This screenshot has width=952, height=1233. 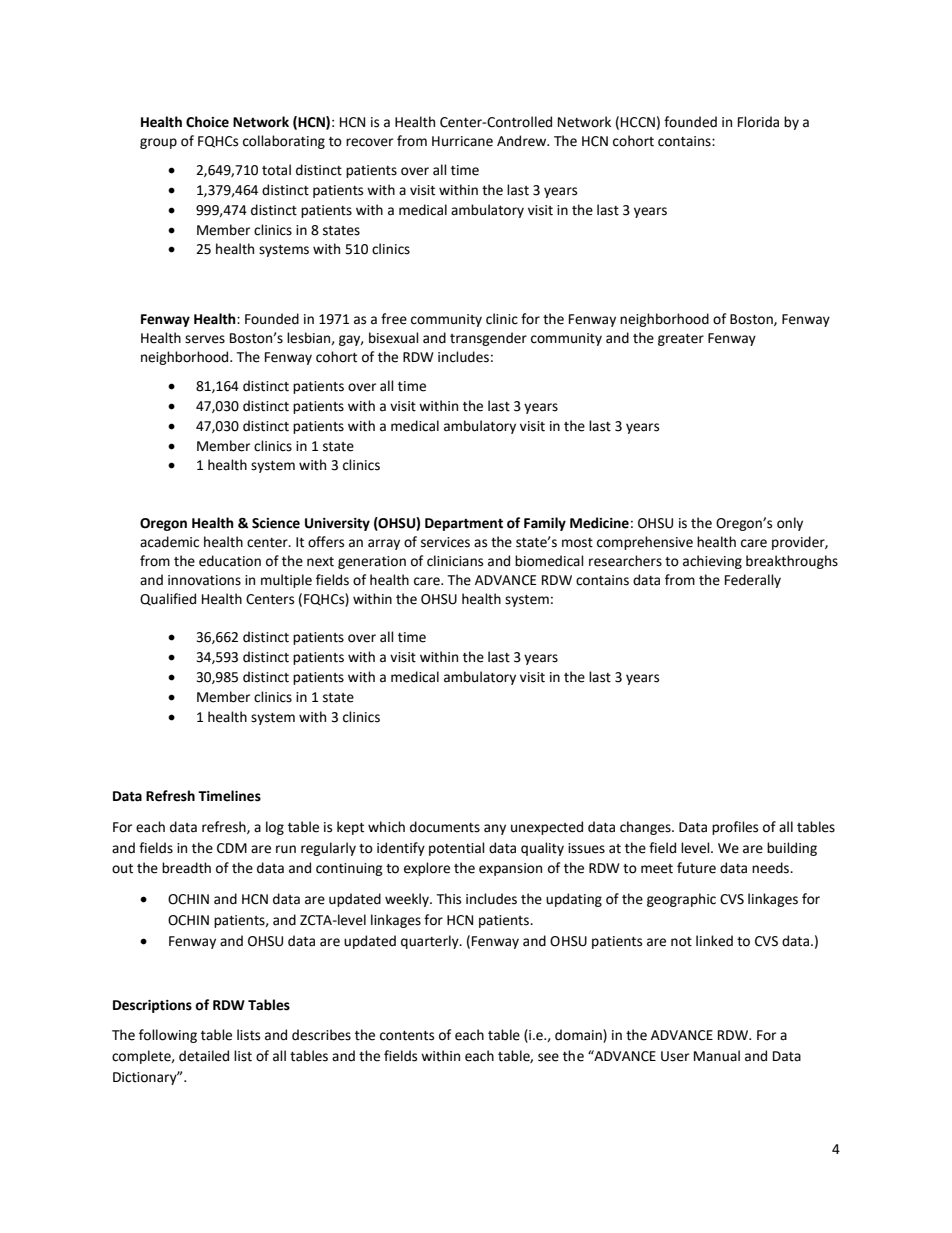 I want to click on services, so click(x=445, y=542).
